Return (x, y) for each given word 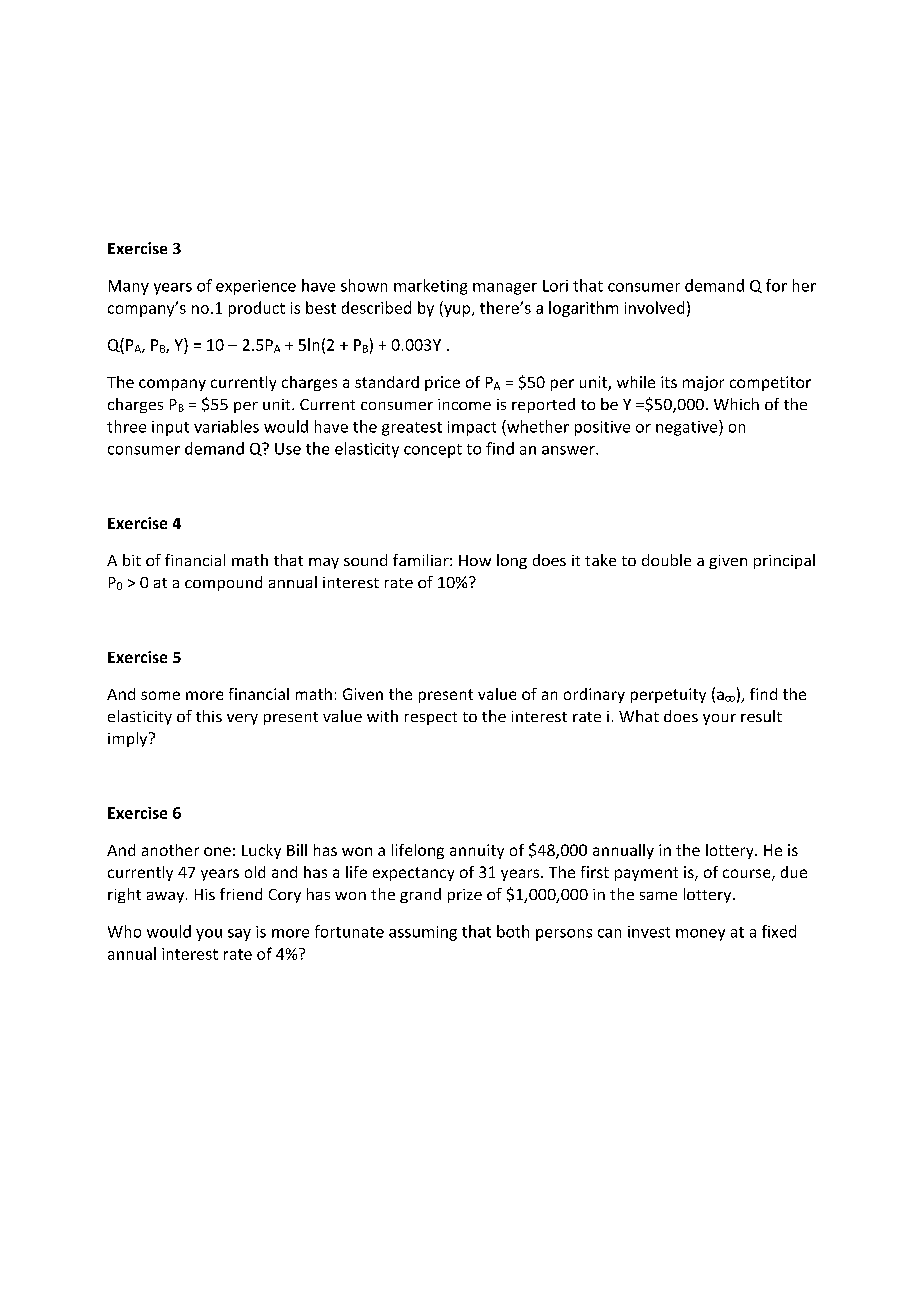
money (700, 935)
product (257, 309)
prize (465, 896)
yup (457, 311)
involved (654, 307)
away (167, 897)
